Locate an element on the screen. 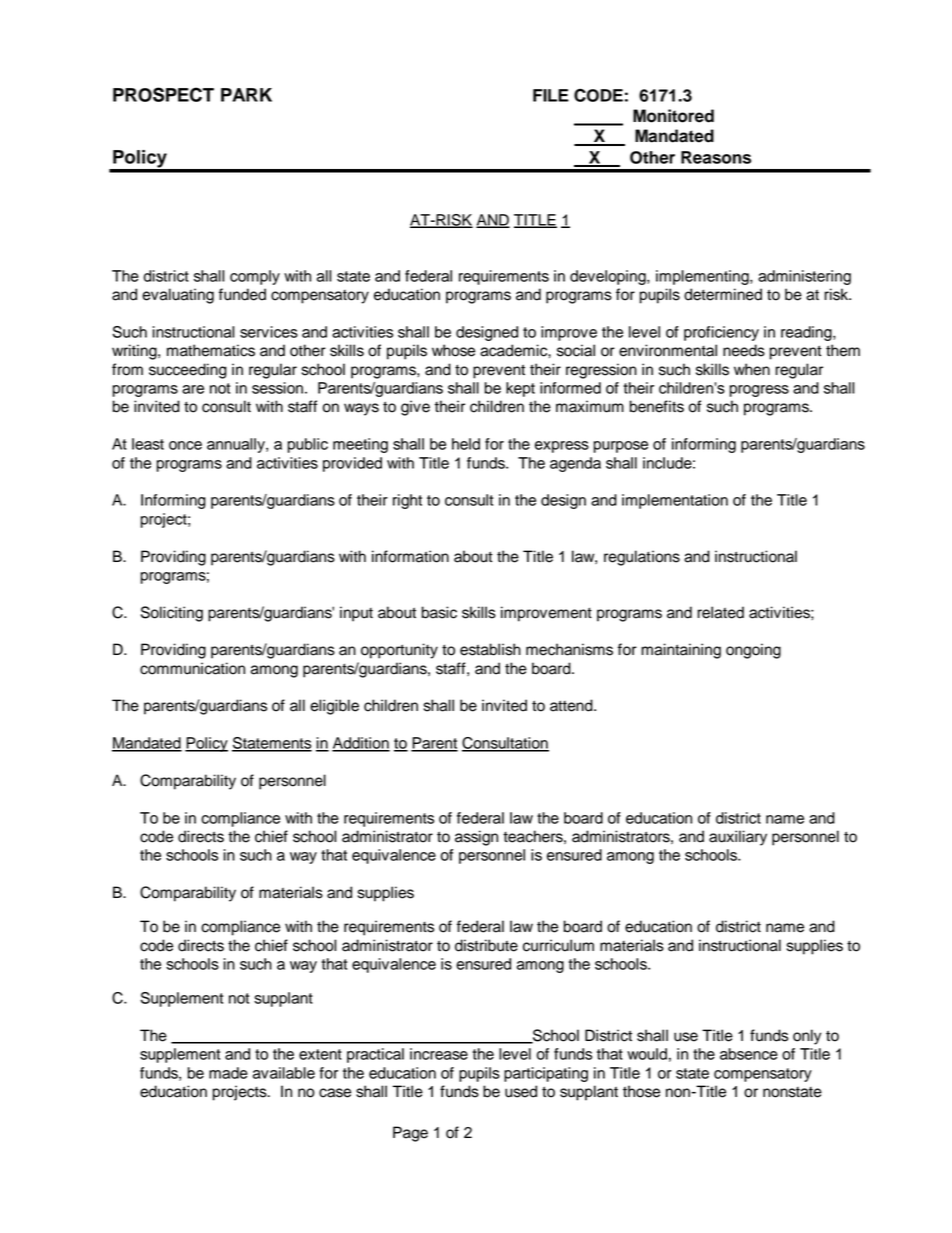  made is located at coordinates (228, 1073).
